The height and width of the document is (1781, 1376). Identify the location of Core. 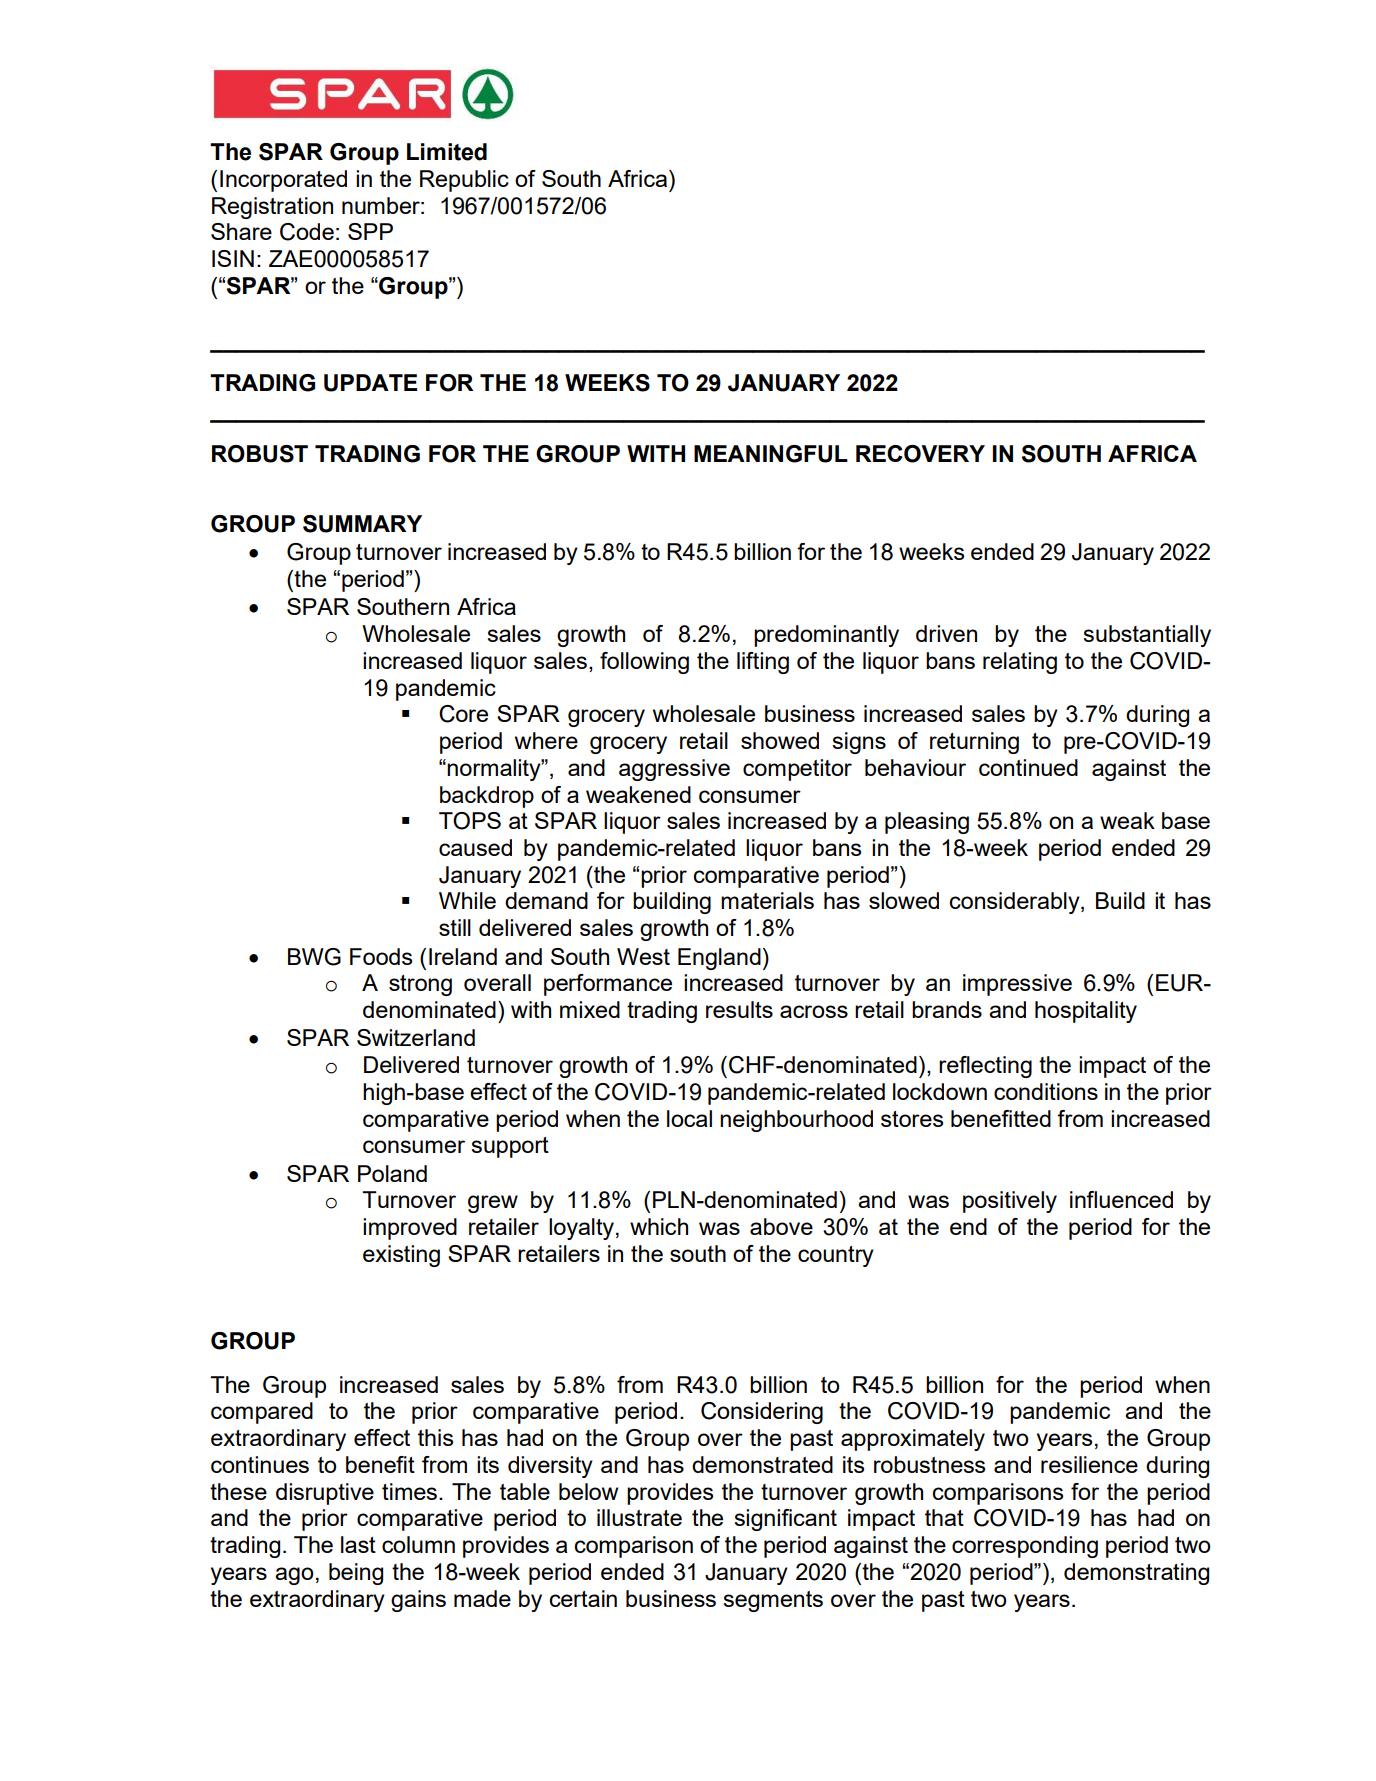
(463, 714).
